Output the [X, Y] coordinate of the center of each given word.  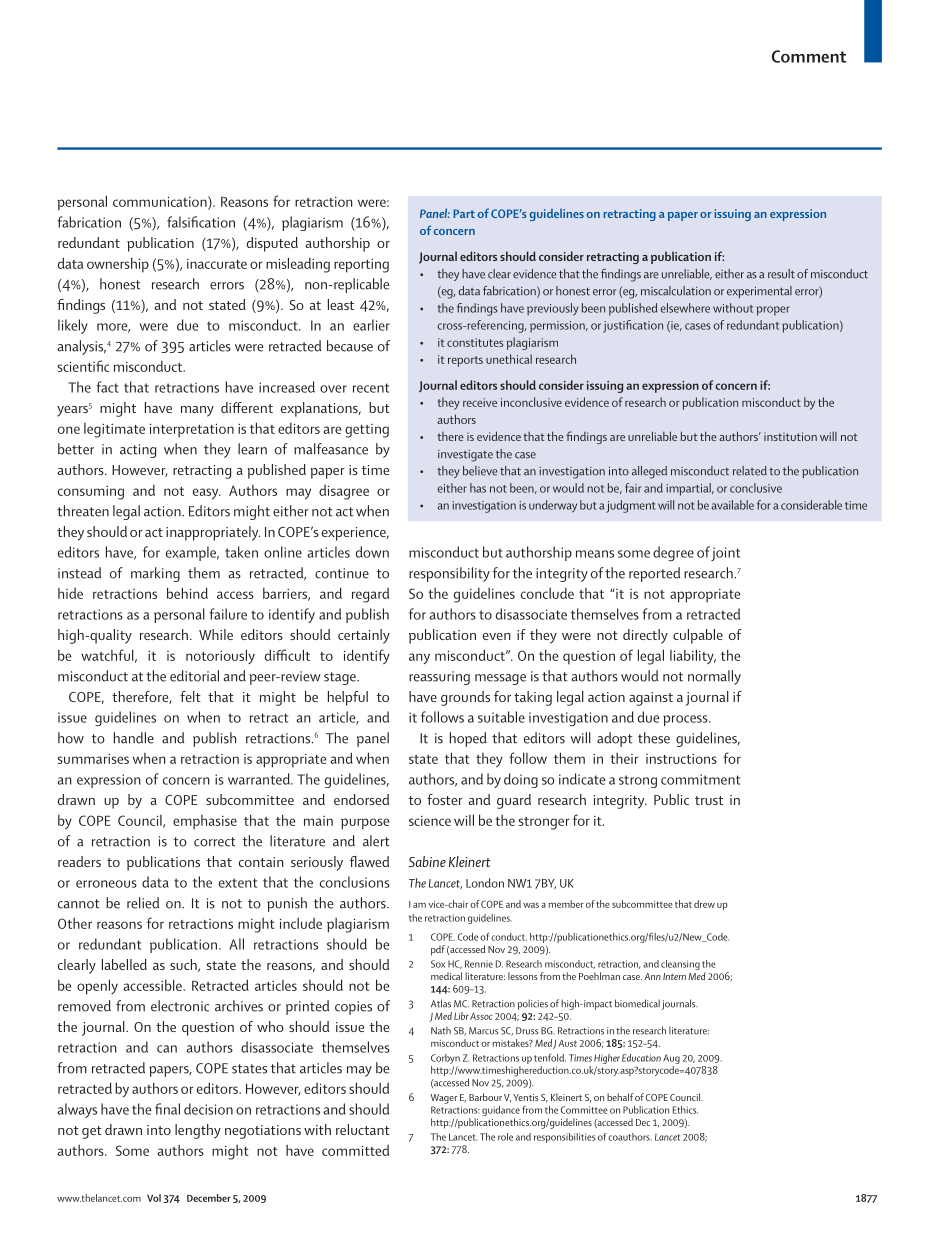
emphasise [205, 822]
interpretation [192, 430]
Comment [809, 56]
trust [709, 800]
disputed [272, 244]
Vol [154, 1198]
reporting [361, 266]
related [750, 471]
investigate [465, 456]
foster [445, 799]
